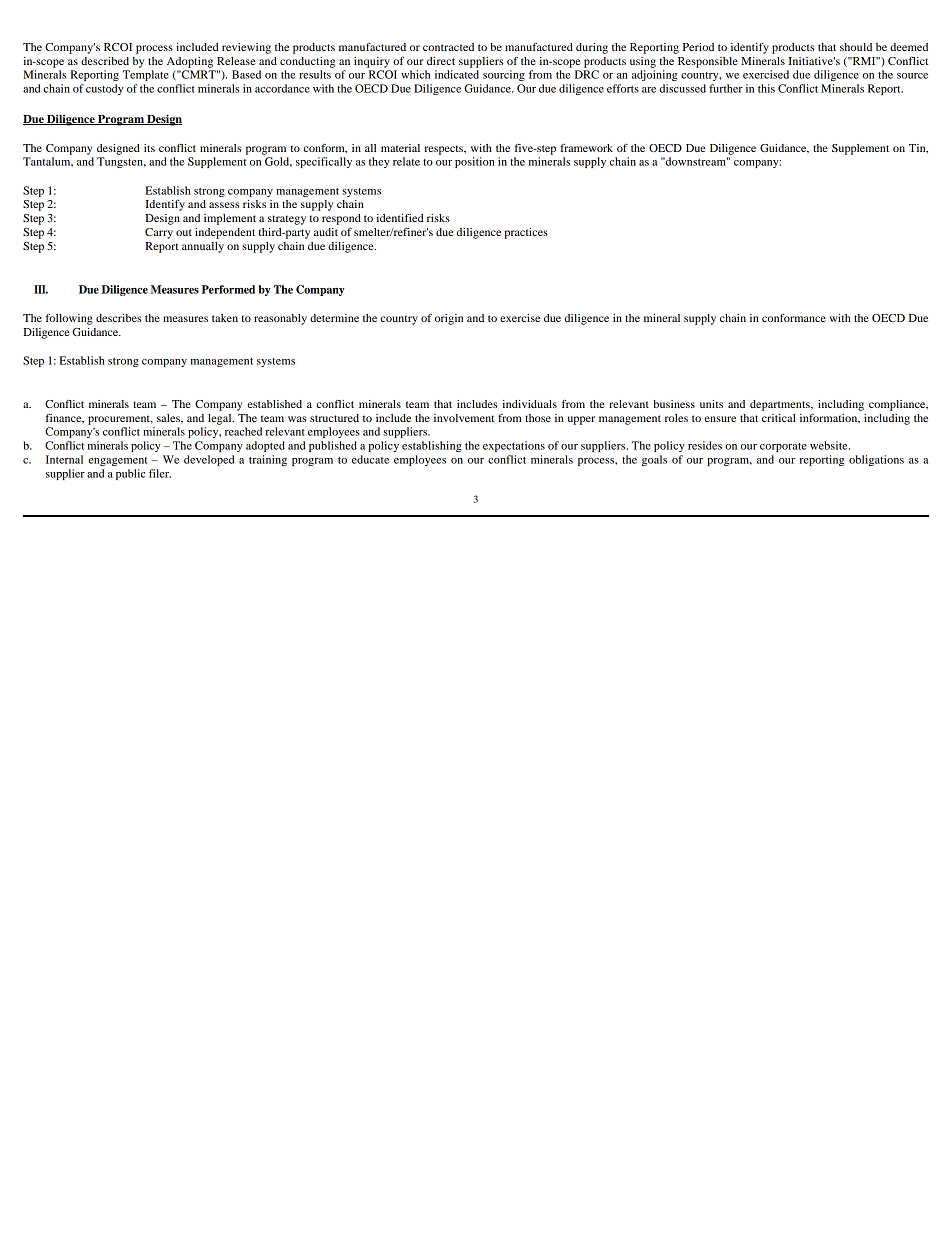  I want to click on expectations, so click(514, 446).
